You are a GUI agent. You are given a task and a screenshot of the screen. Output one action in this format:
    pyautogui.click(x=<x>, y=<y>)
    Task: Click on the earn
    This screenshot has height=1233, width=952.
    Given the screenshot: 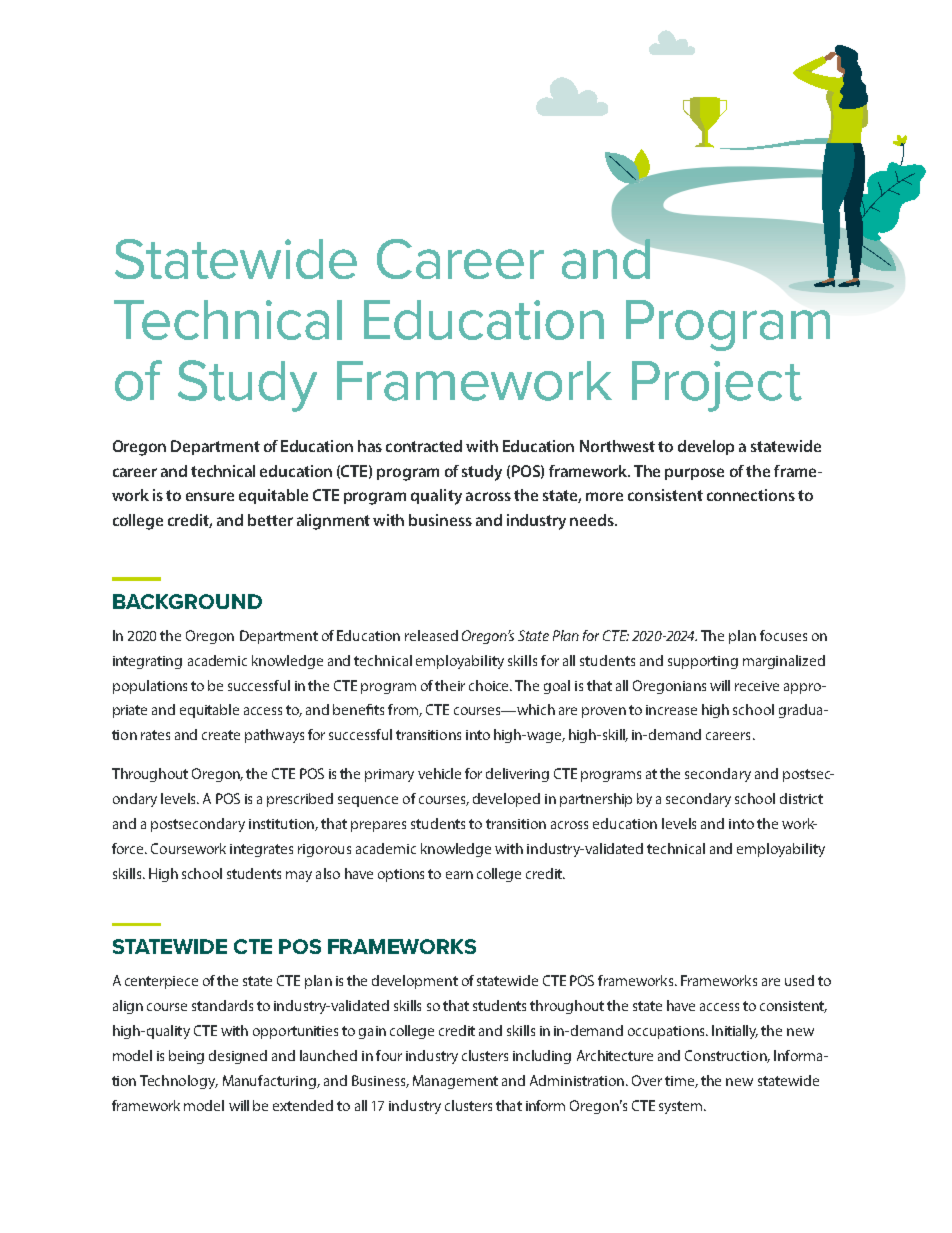 What is the action you would take?
    pyautogui.click(x=459, y=875)
